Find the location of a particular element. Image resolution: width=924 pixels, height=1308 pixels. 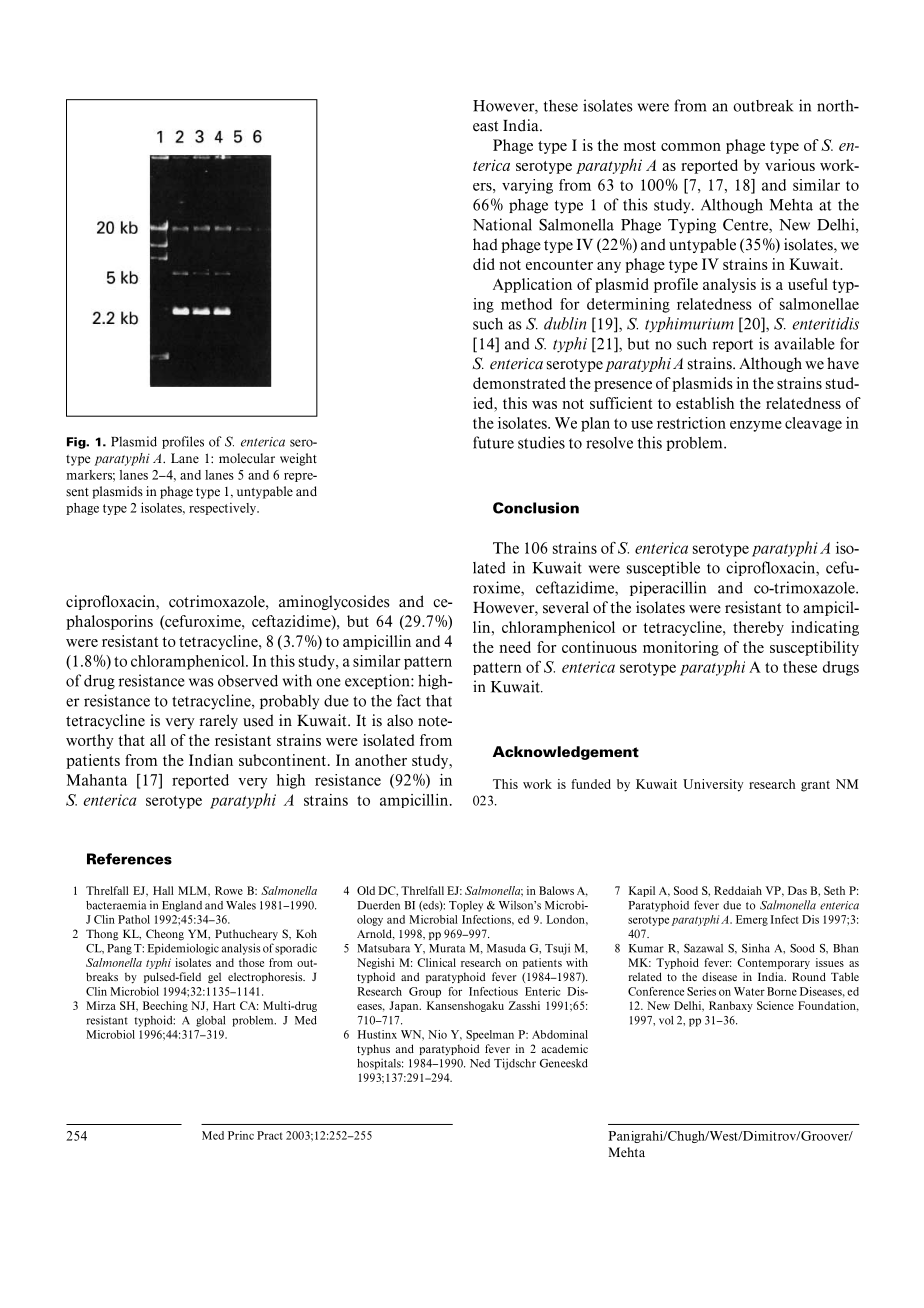

outbreak is located at coordinates (763, 106).
